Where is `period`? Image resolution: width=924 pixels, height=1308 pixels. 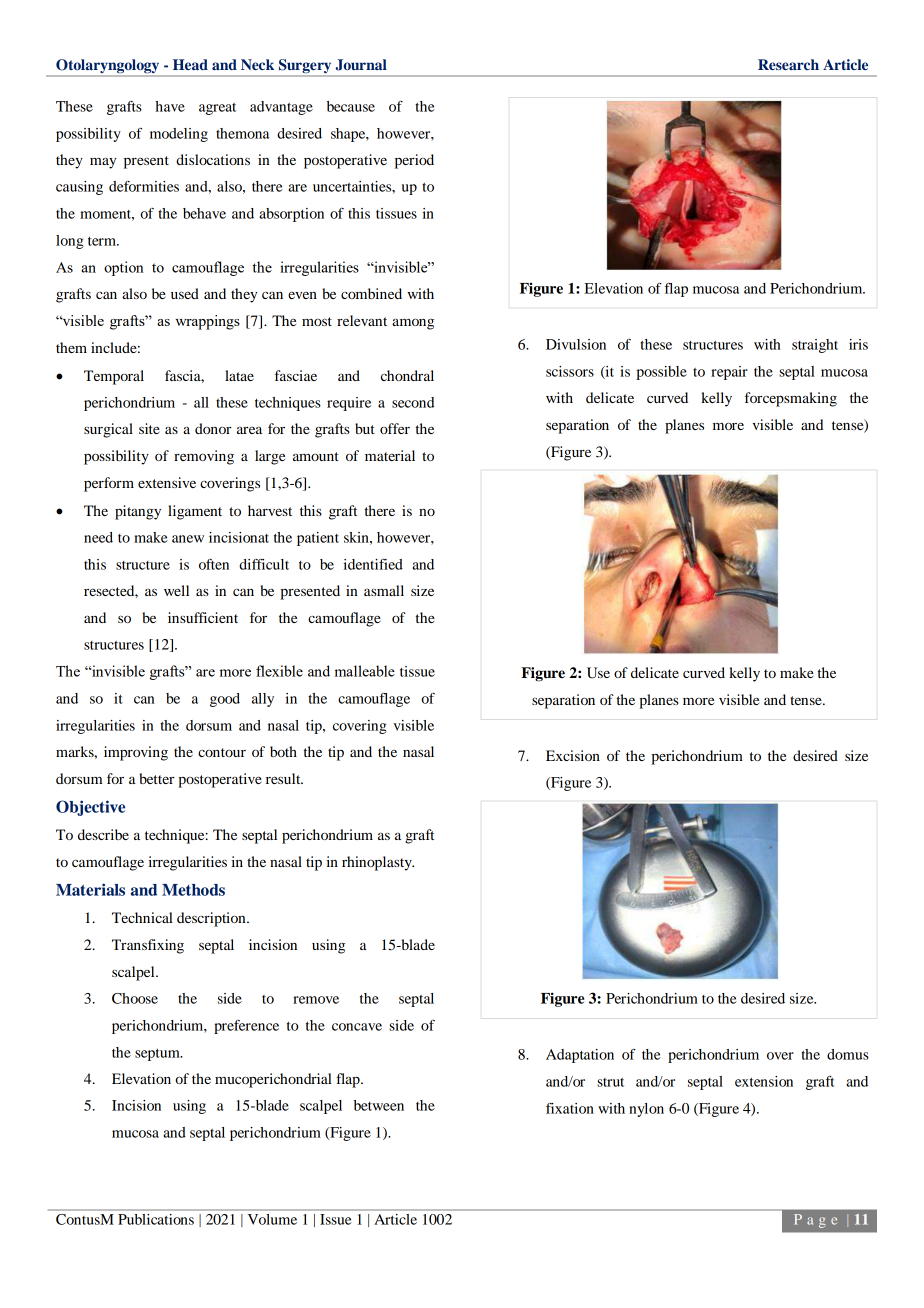 period is located at coordinates (414, 161).
